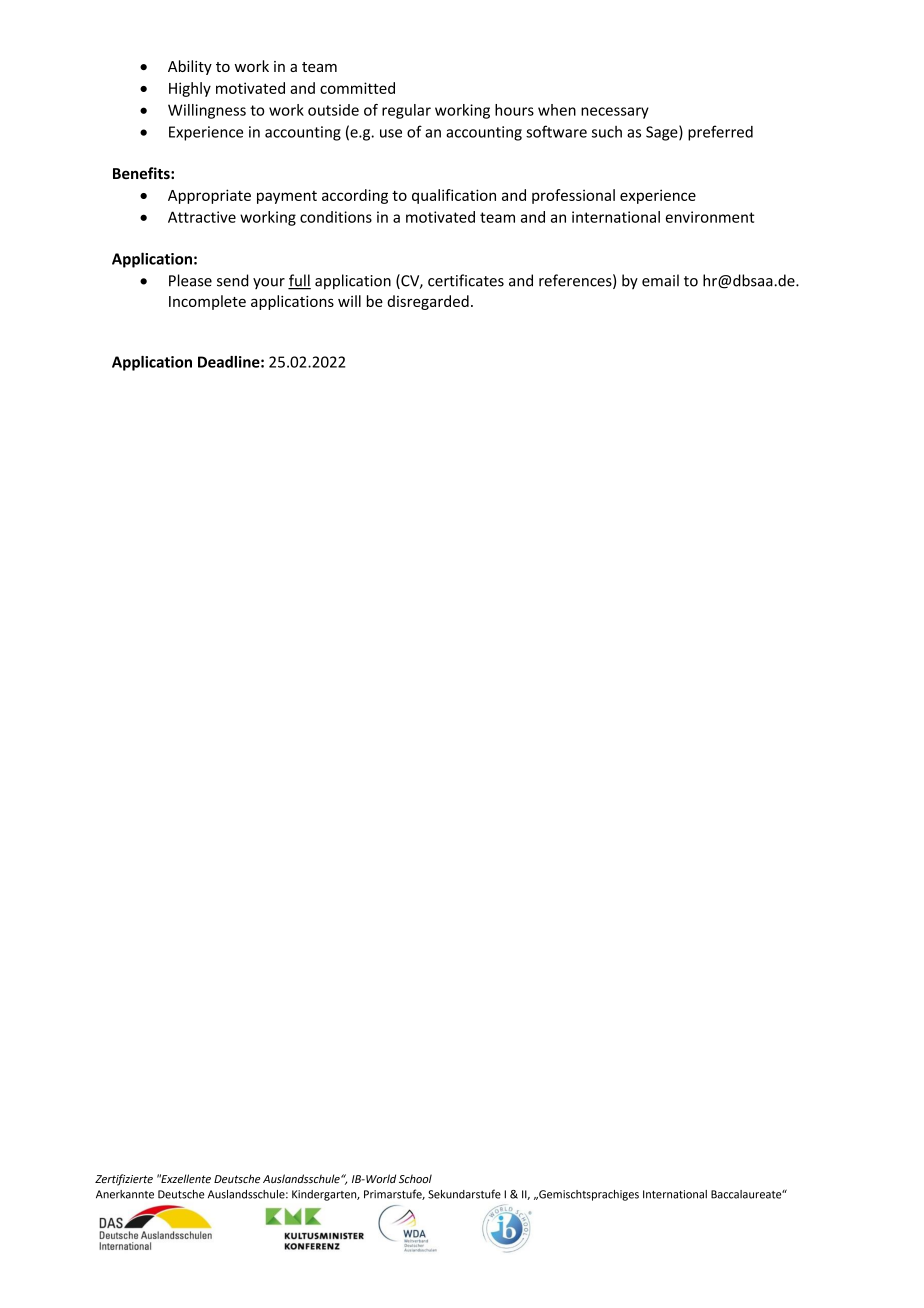  I want to click on Highly, so click(190, 89).
